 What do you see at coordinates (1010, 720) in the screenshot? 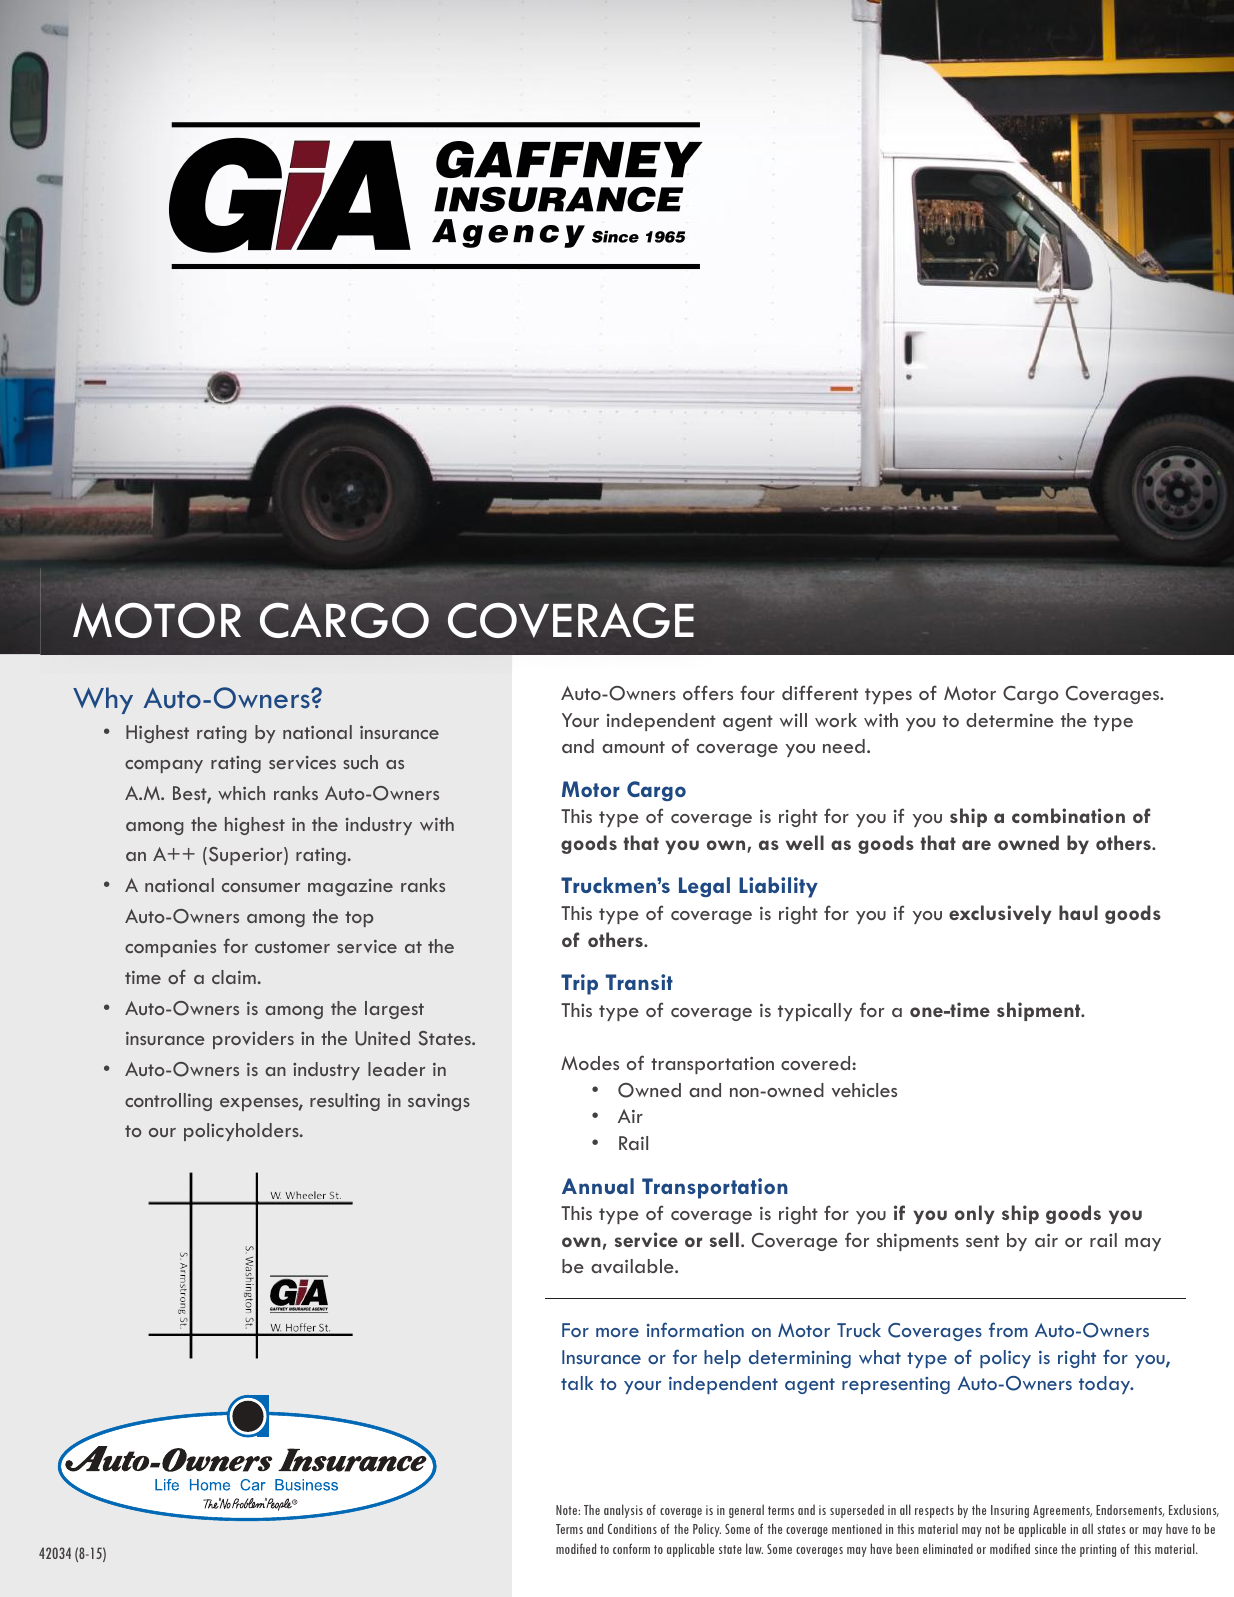
I see `determine` at bounding box center [1010, 720].
